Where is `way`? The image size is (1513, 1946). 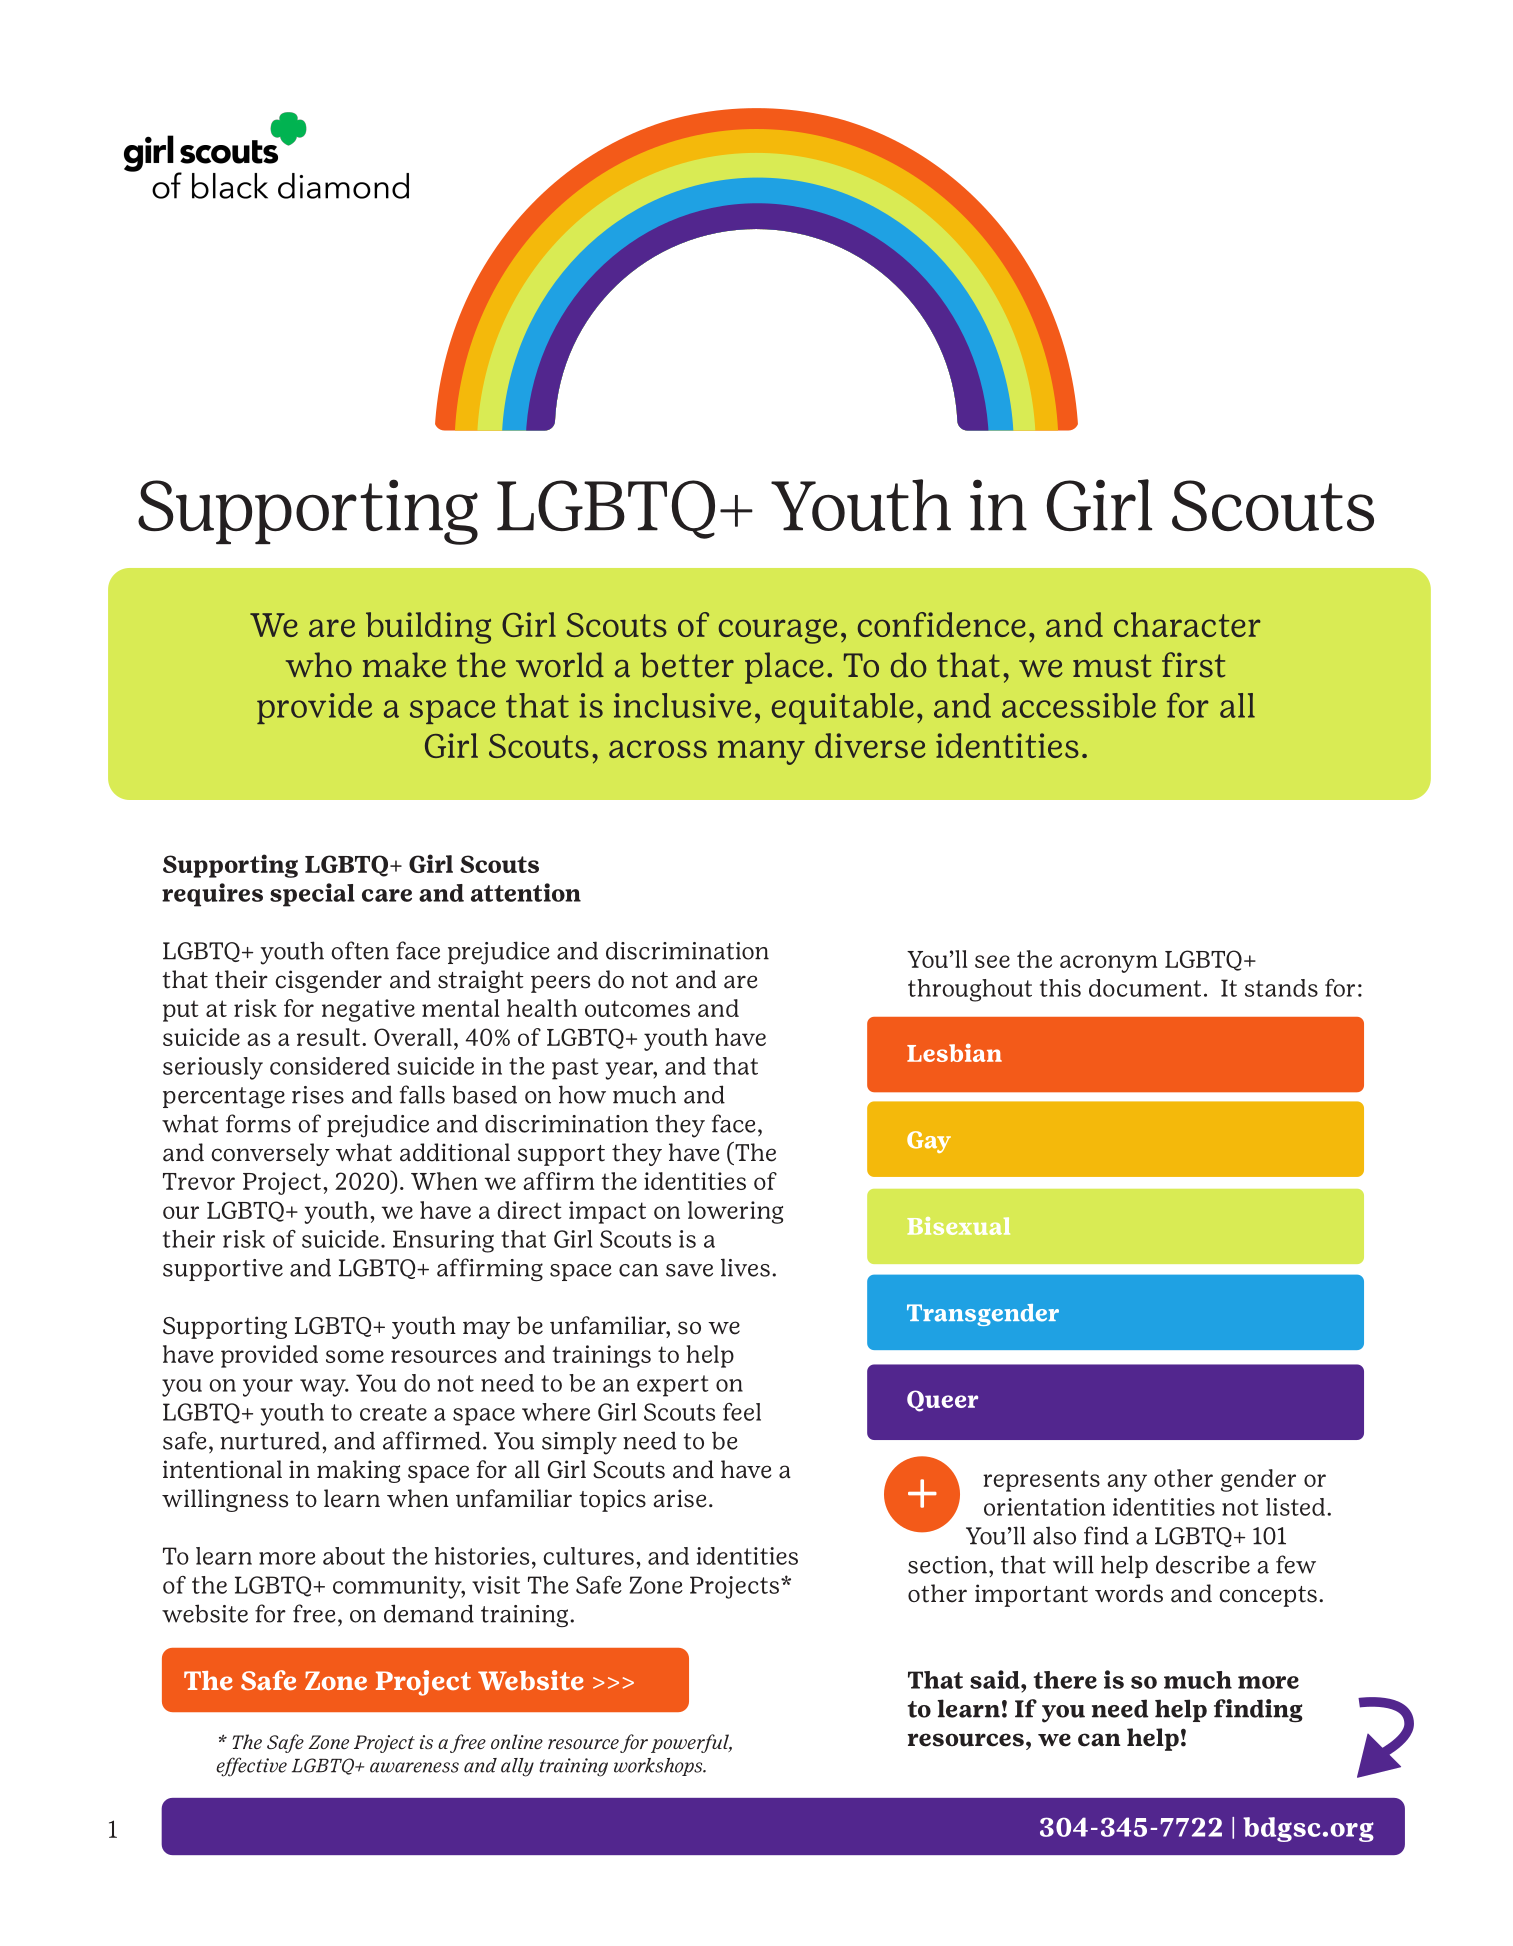
way is located at coordinates (324, 1388).
